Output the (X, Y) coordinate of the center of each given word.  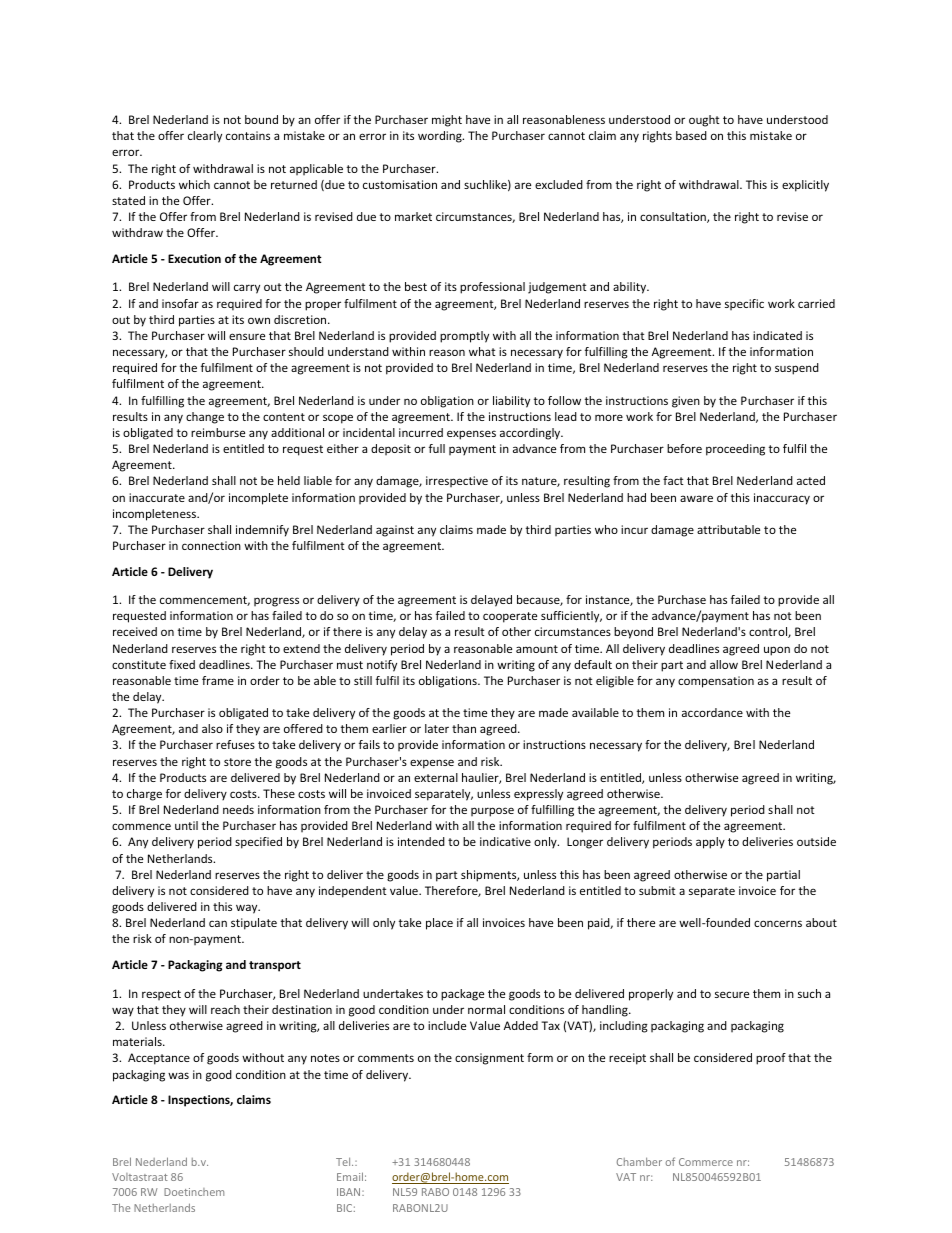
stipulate (254, 924)
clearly (205, 137)
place (439, 924)
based (691, 135)
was (178, 1075)
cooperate (510, 617)
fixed (182, 664)
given (686, 402)
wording (441, 137)
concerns (778, 923)
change (205, 418)
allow (724, 664)
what (482, 351)
